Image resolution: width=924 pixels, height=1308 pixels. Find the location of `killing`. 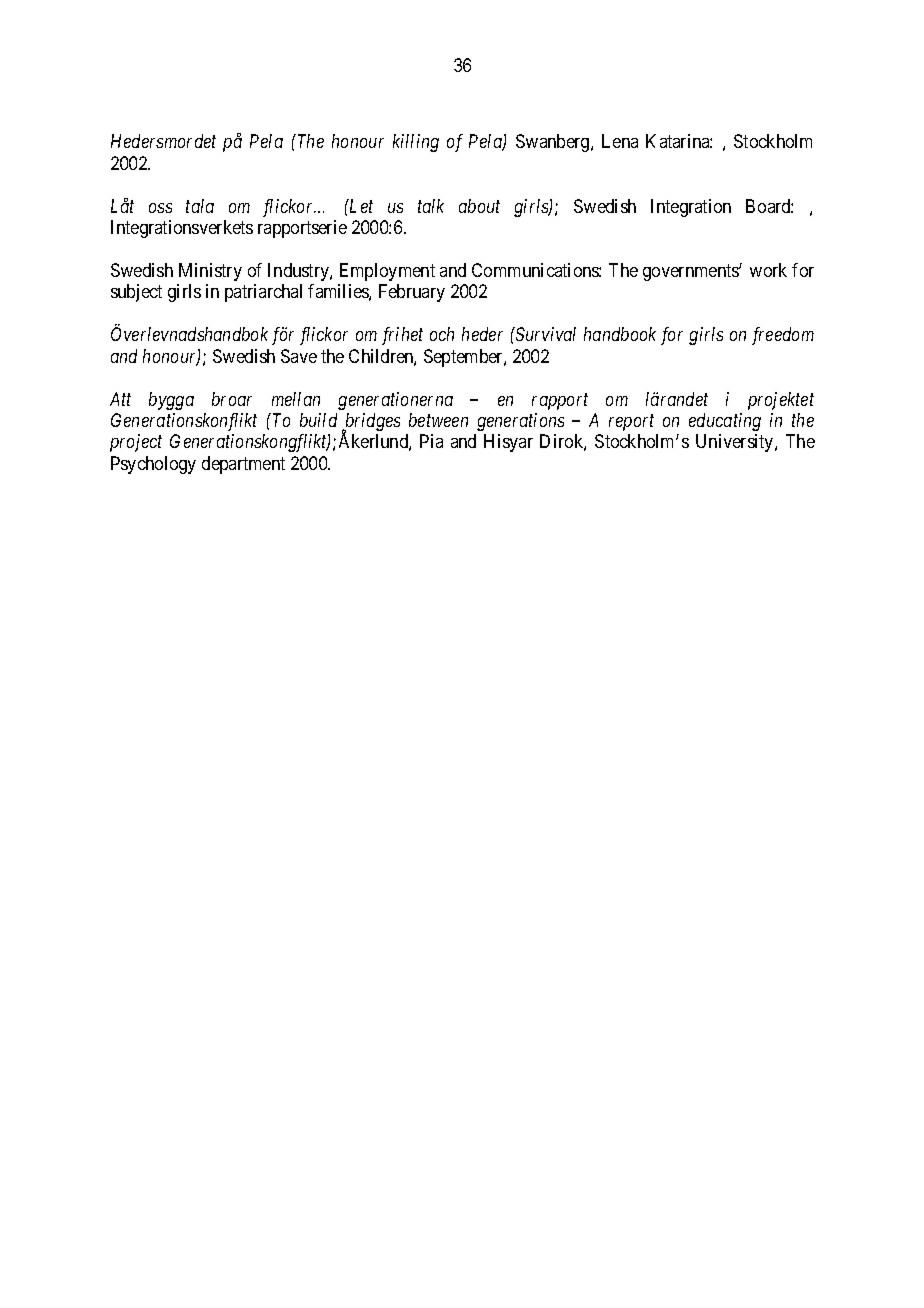

killing is located at coordinates (416, 143).
